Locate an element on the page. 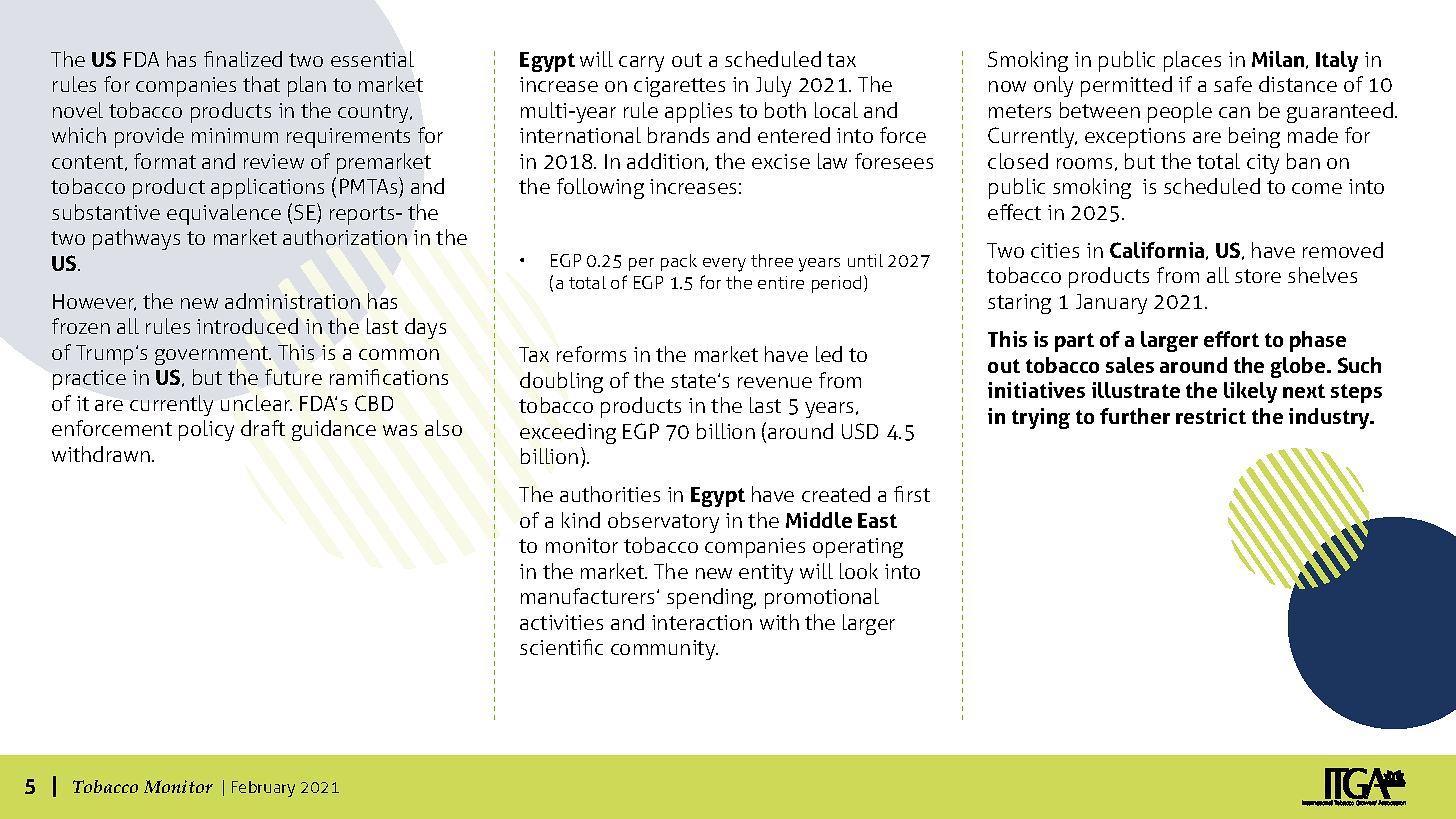  that is located at coordinates (261, 84).
